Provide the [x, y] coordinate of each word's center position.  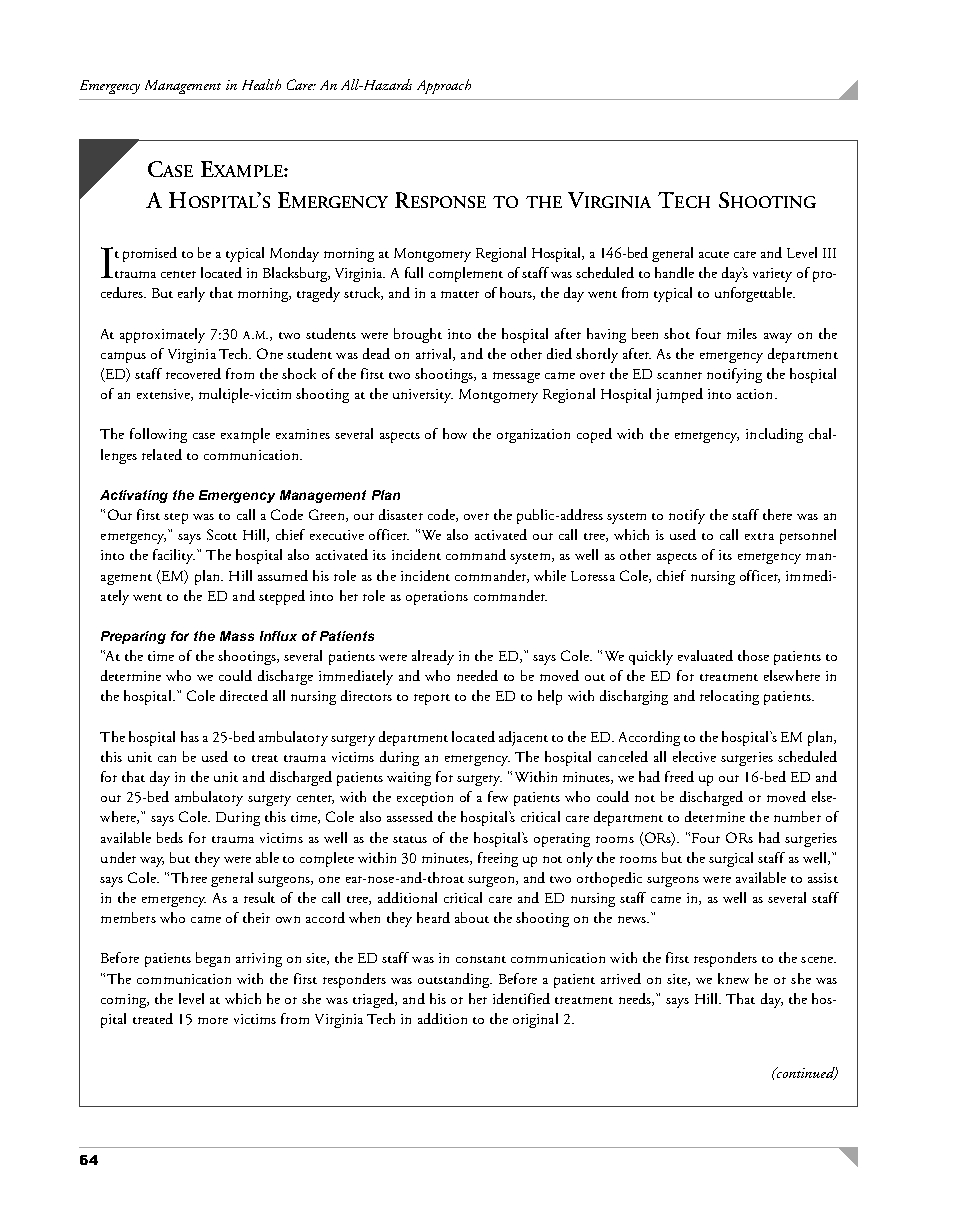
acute [714, 254]
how [455, 433]
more [213, 1020]
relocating [729, 697]
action [756, 394]
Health [261, 84]
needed [477, 675]
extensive [164, 395]
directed [244, 695]
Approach [444, 86]
